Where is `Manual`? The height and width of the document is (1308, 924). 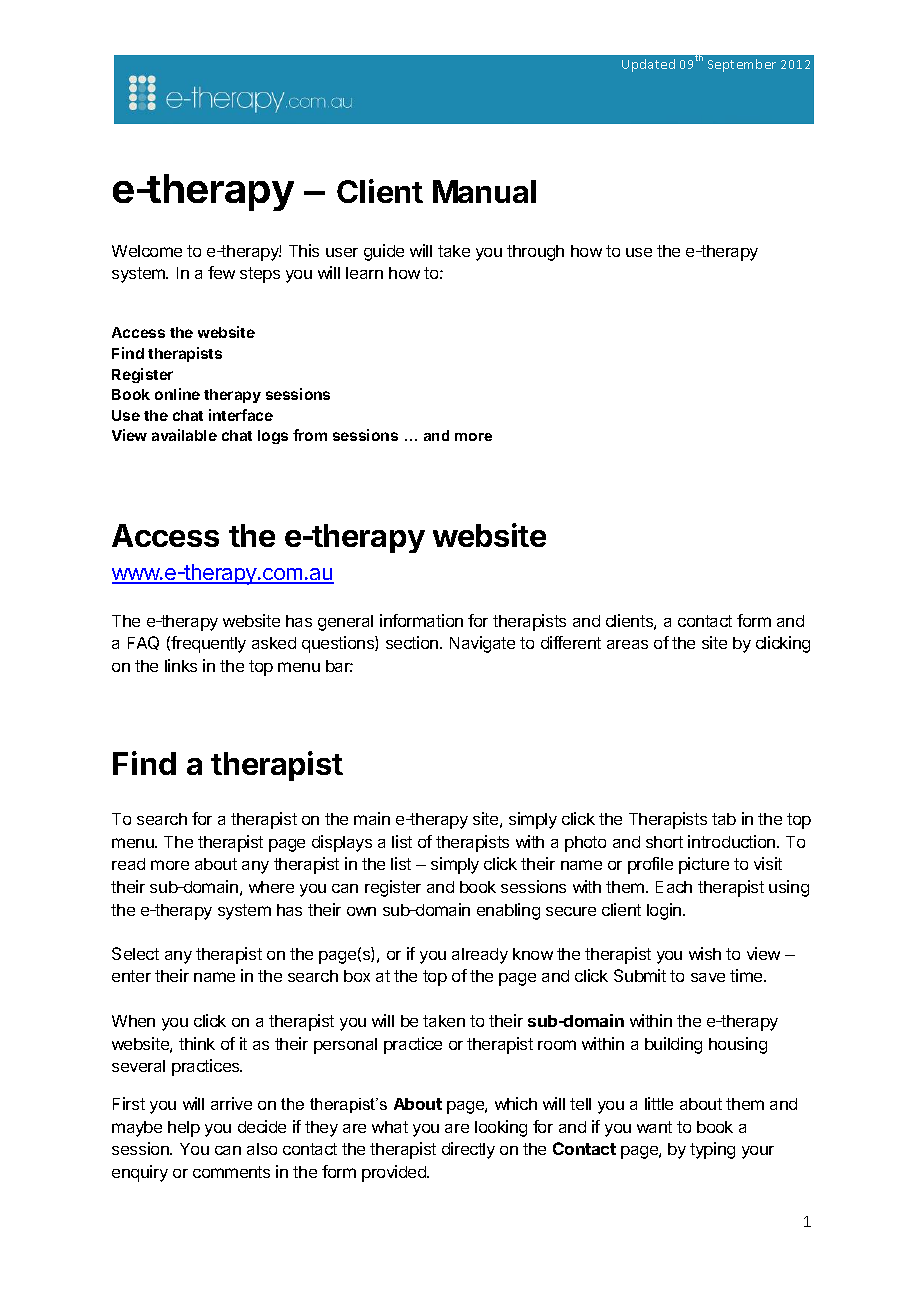
Manual is located at coordinates (484, 191).
